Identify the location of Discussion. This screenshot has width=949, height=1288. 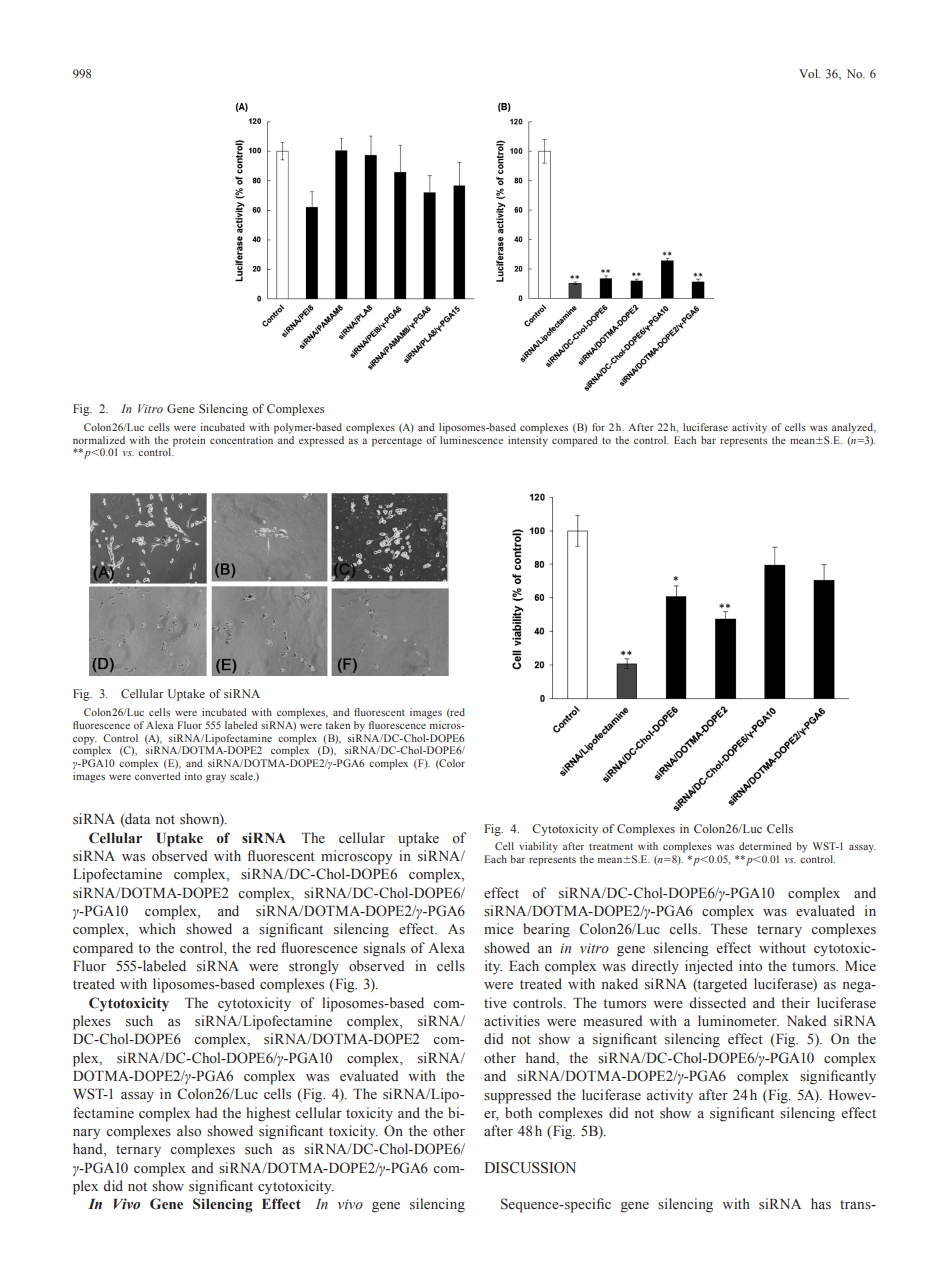
(530, 1168).
